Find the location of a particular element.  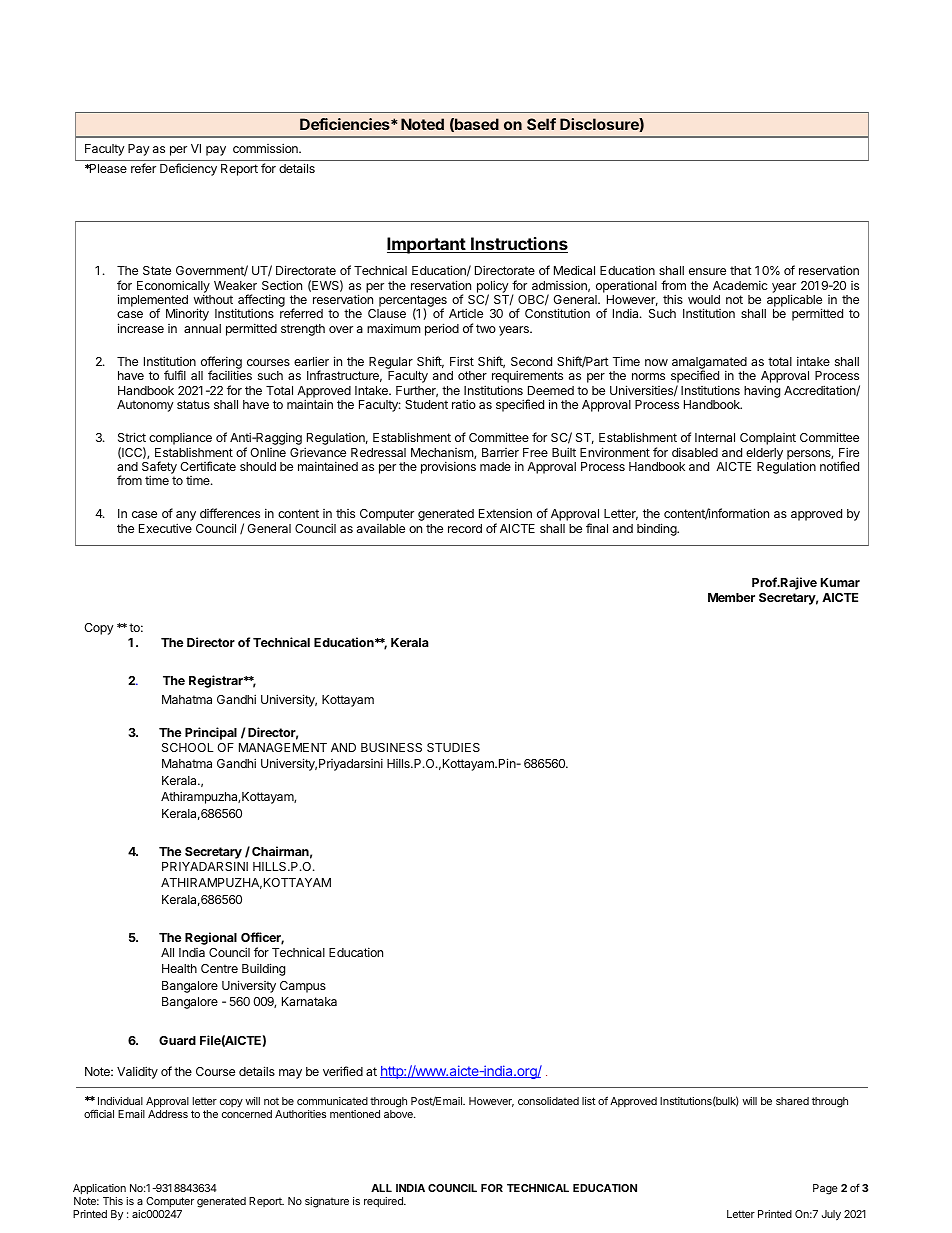

Application is located at coordinates (99, 1189).
